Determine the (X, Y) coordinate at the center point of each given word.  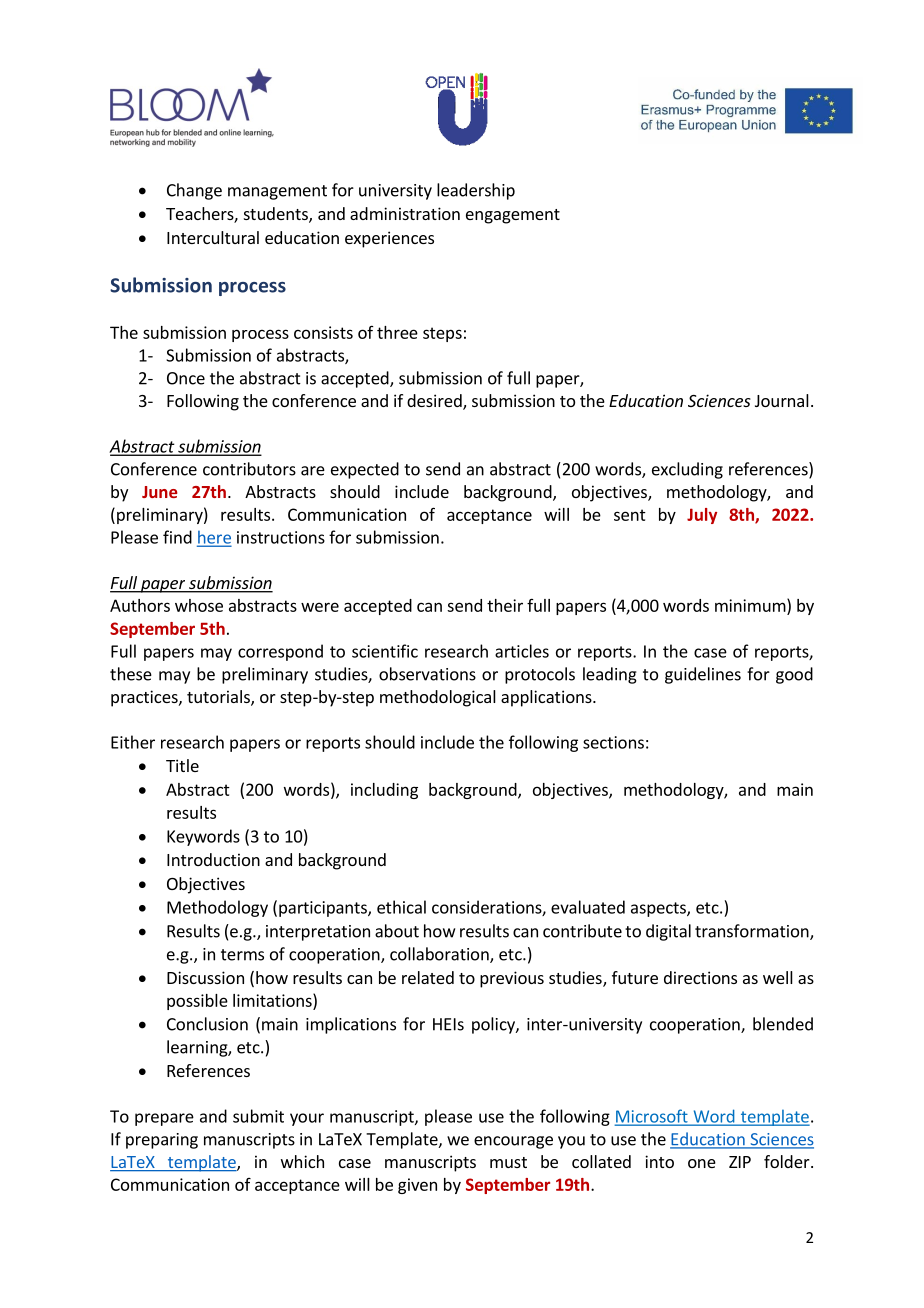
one (702, 1163)
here (214, 538)
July (702, 516)
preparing (162, 1141)
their (505, 605)
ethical (401, 907)
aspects (659, 909)
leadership (476, 191)
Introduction (213, 859)
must (508, 1162)
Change (194, 191)
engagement (513, 216)
